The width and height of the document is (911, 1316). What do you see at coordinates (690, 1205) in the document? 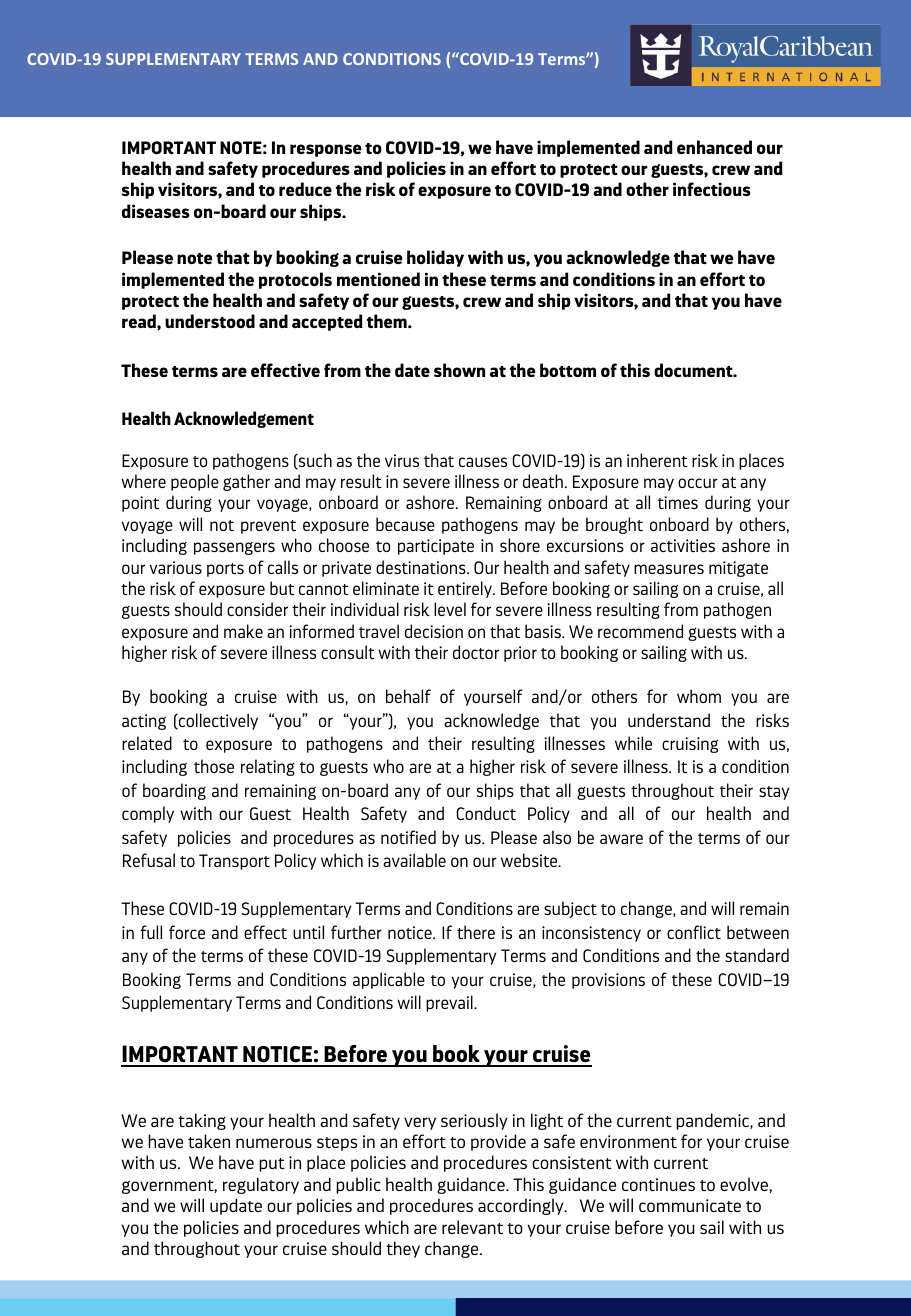
I see `communicate` at bounding box center [690, 1205].
